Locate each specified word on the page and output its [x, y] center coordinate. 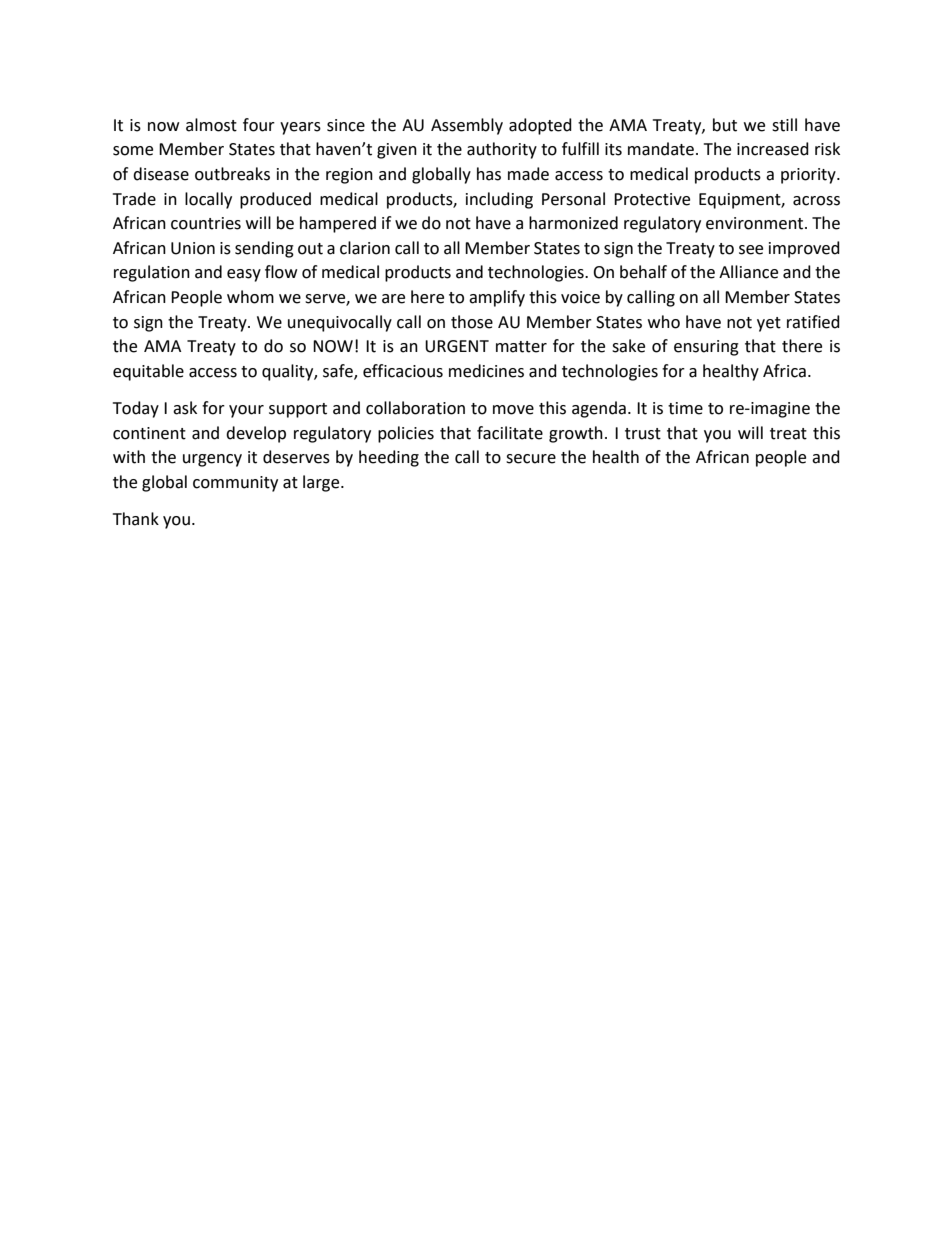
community [235, 484]
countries [206, 223]
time [685, 408]
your [246, 411]
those [472, 322]
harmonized [573, 223]
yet [769, 324]
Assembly [467, 126]
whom [250, 297]
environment [756, 223]
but [725, 125]
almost [211, 125]
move [513, 410]
